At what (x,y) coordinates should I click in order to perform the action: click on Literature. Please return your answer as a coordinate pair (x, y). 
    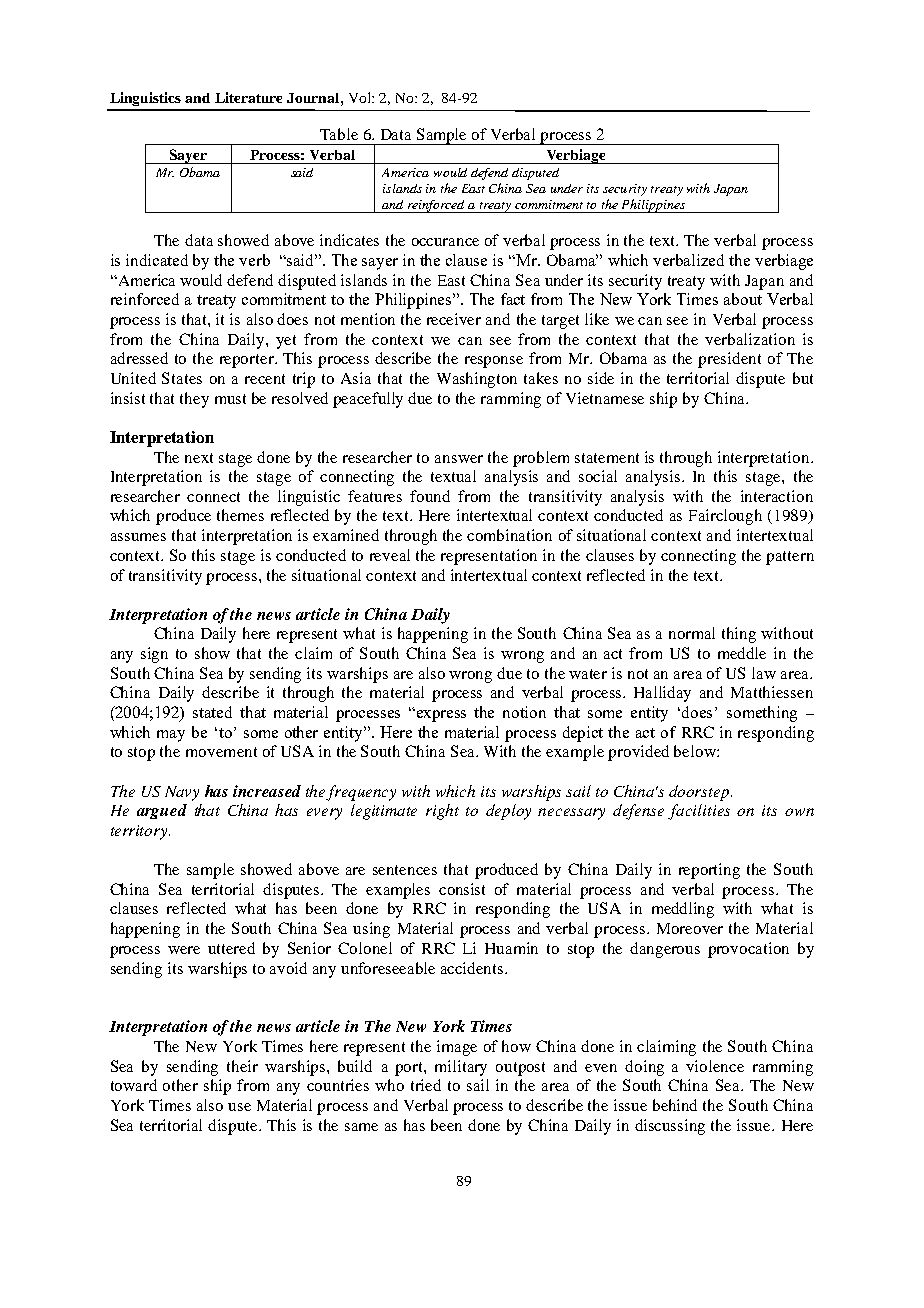
    Looking at the image, I should click on (248, 97).
